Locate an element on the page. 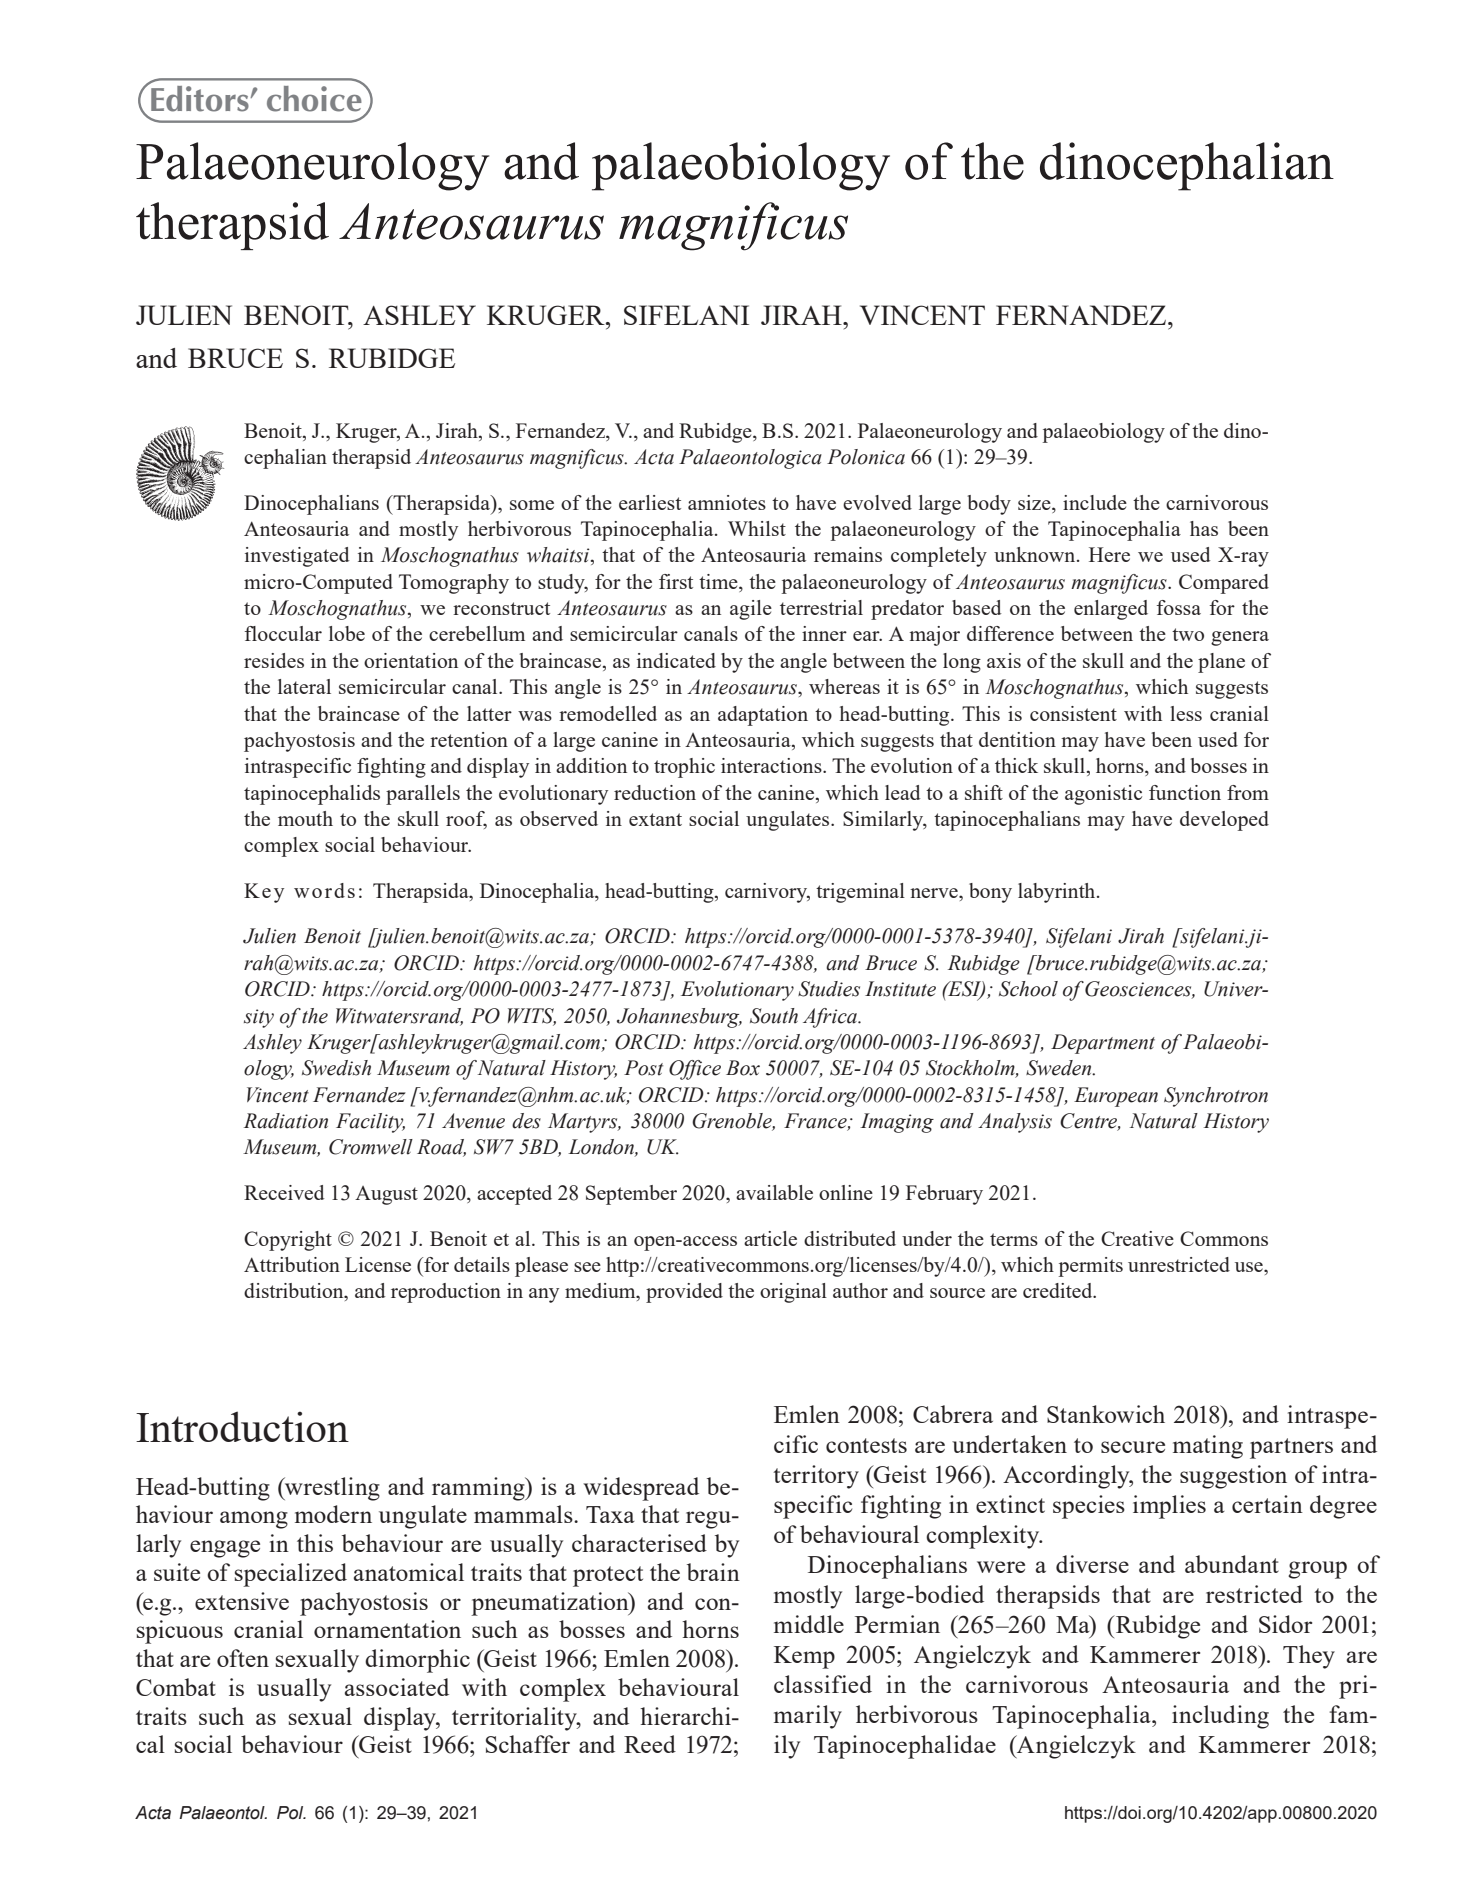  trigeminal is located at coordinates (860, 893).
